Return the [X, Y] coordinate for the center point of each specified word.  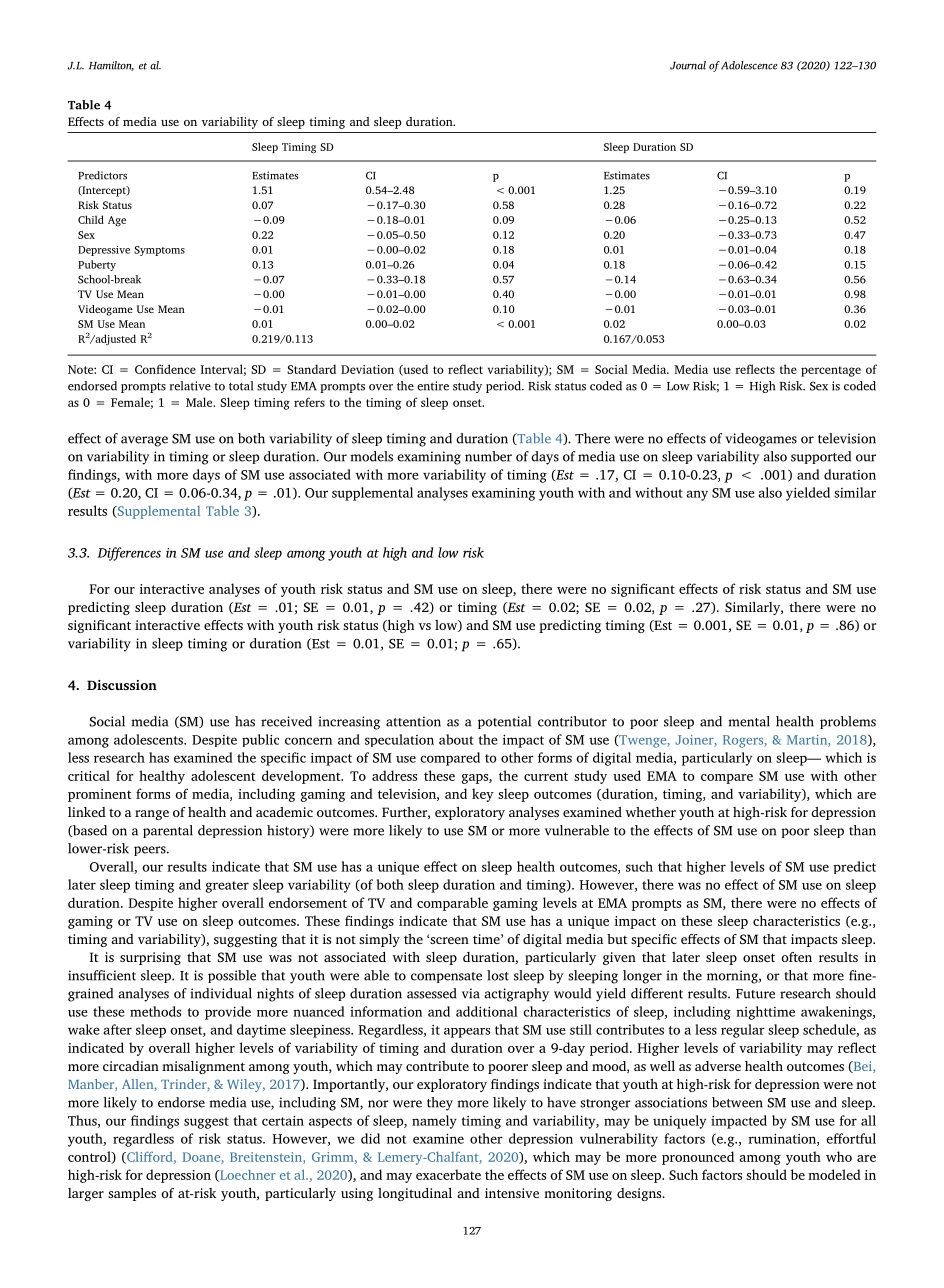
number [488, 456]
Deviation [367, 369]
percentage [831, 371]
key [483, 795]
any [697, 495]
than [862, 830]
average [144, 441]
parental [168, 831]
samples [132, 1194]
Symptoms [159, 251]
